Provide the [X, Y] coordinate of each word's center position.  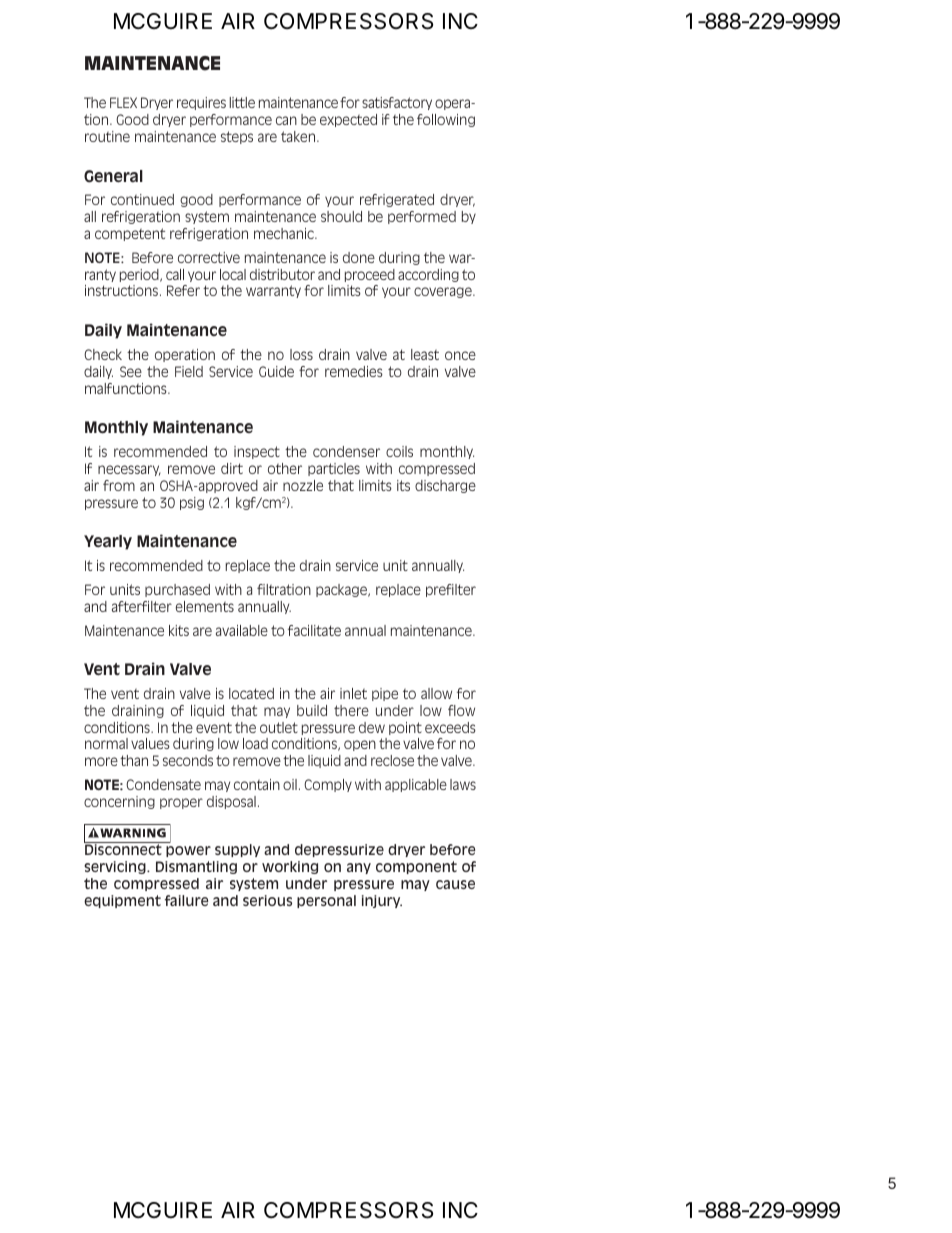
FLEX [123, 102]
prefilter [451, 590]
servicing [116, 867]
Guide [276, 371]
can [286, 120]
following [446, 120]
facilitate [314, 630]
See [131, 371]
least [425, 354]
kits [179, 630]
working [290, 867]
